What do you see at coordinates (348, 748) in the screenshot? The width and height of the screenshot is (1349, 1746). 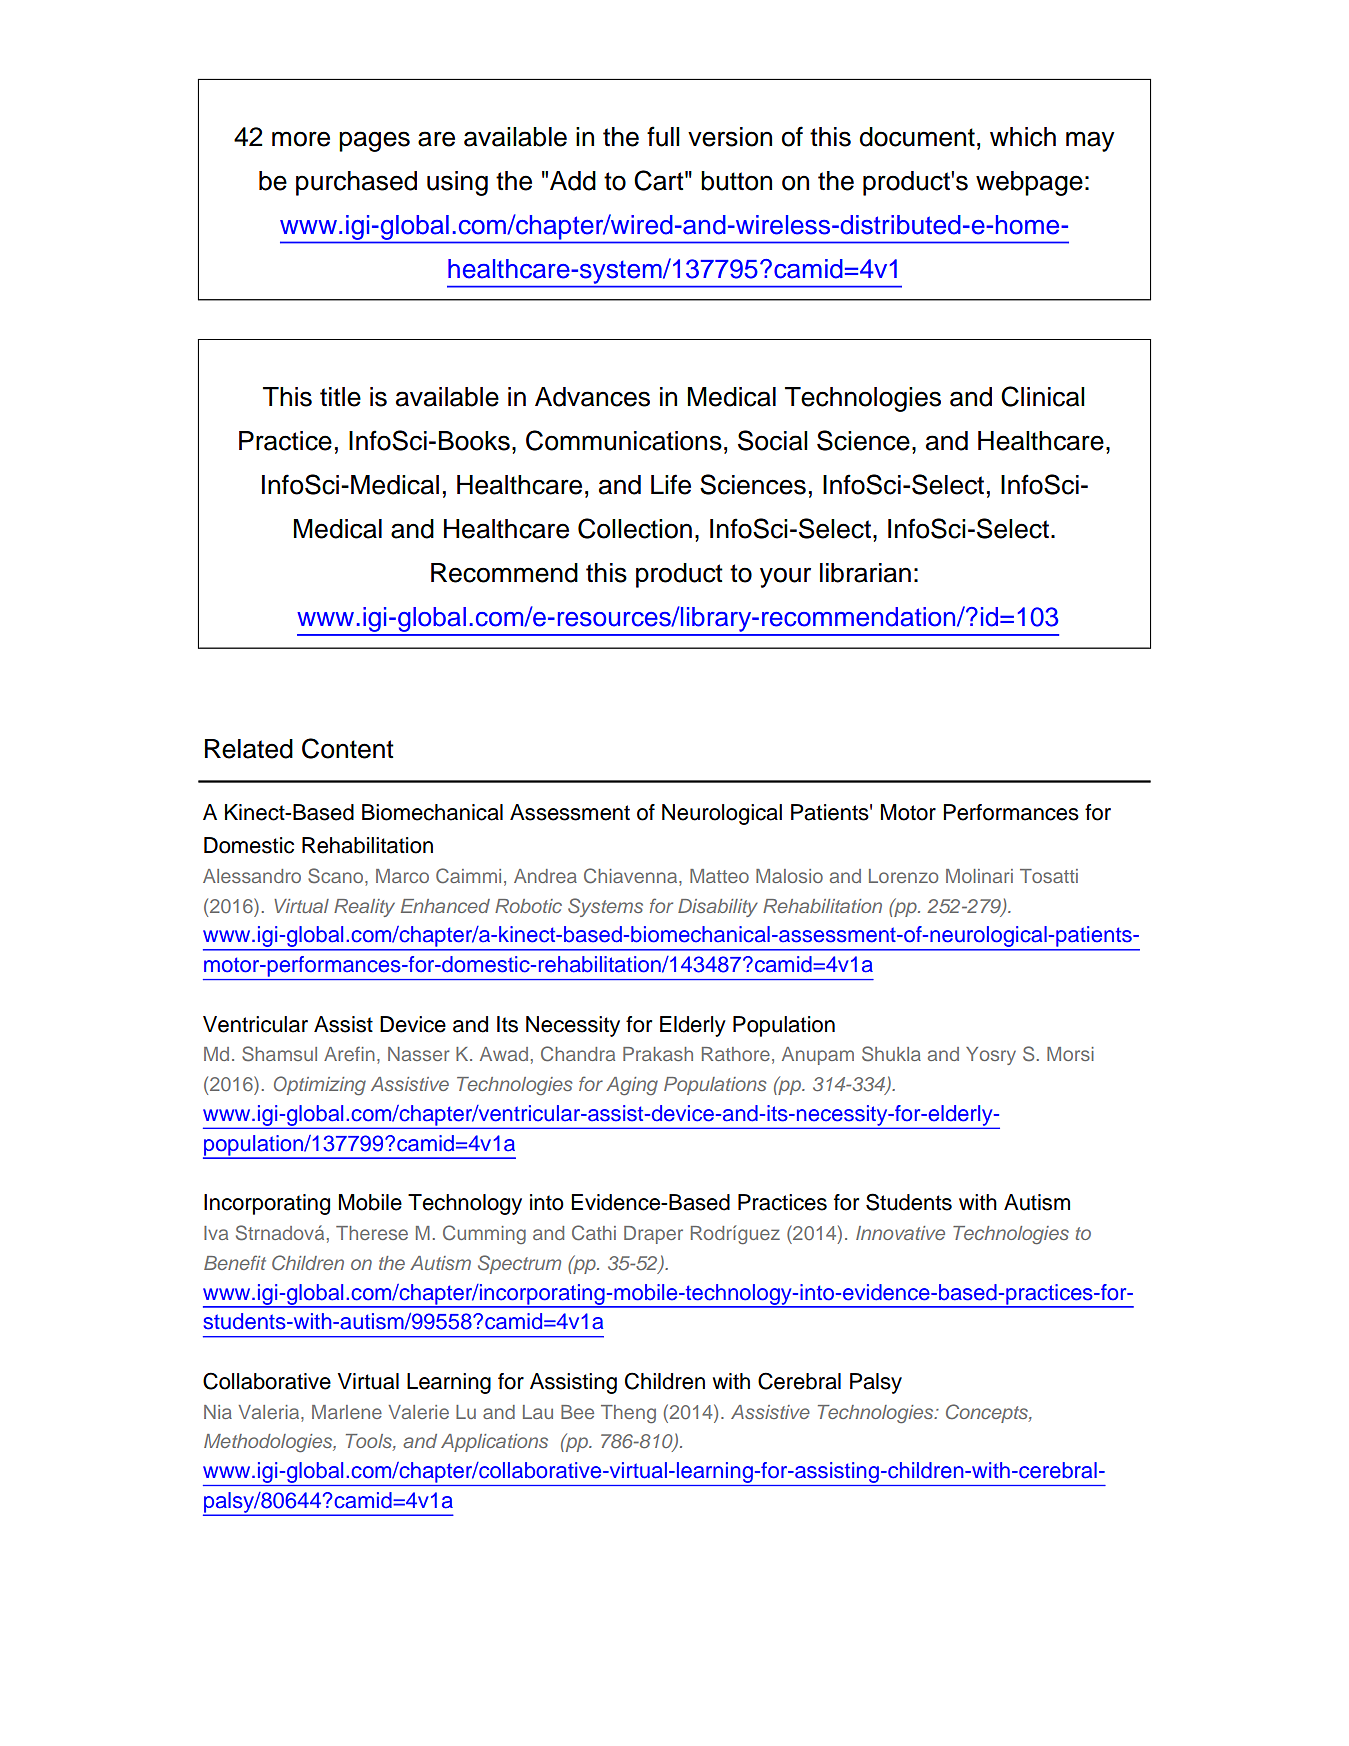 I see `Content` at bounding box center [348, 748].
